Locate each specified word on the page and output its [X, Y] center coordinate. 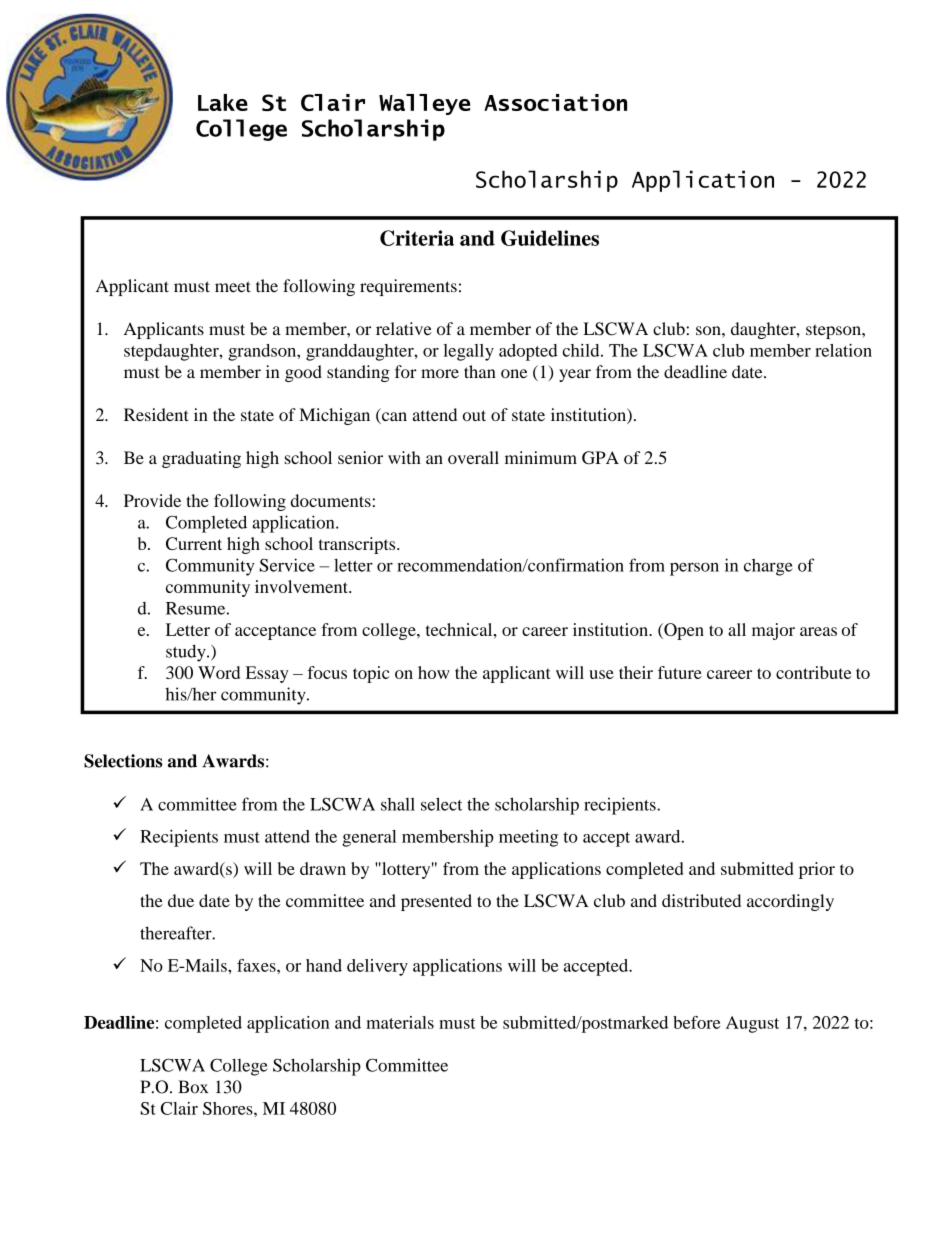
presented [436, 902]
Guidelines [550, 238]
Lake [223, 102]
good [303, 373]
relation [843, 350]
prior [817, 870]
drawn [323, 868]
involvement [302, 586]
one [514, 373]
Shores [229, 1108]
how [434, 672]
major [773, 631]
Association [555, 102]
